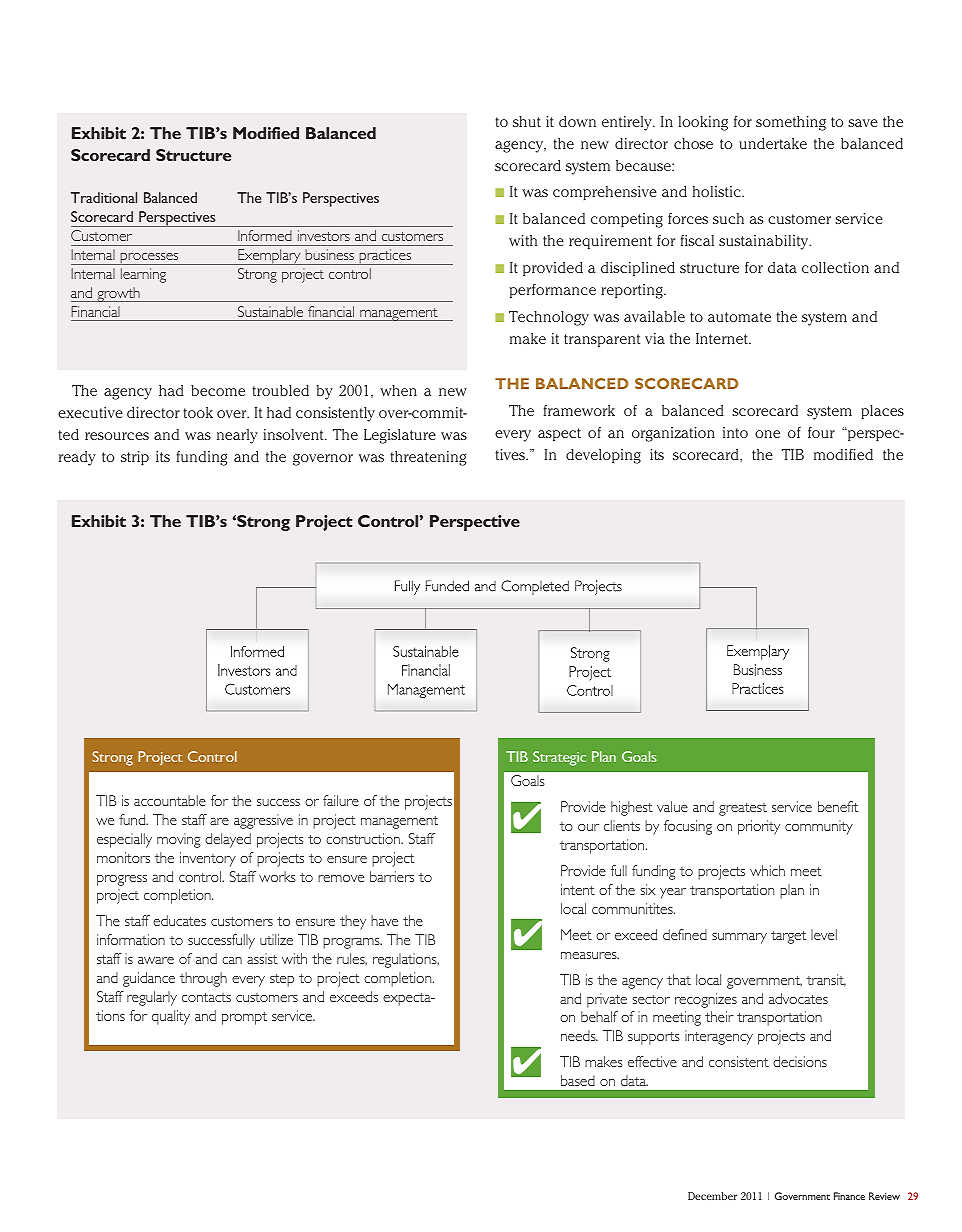 This screenshot has width=962, height=1232. I want to click on aware, so click(156, 960).
